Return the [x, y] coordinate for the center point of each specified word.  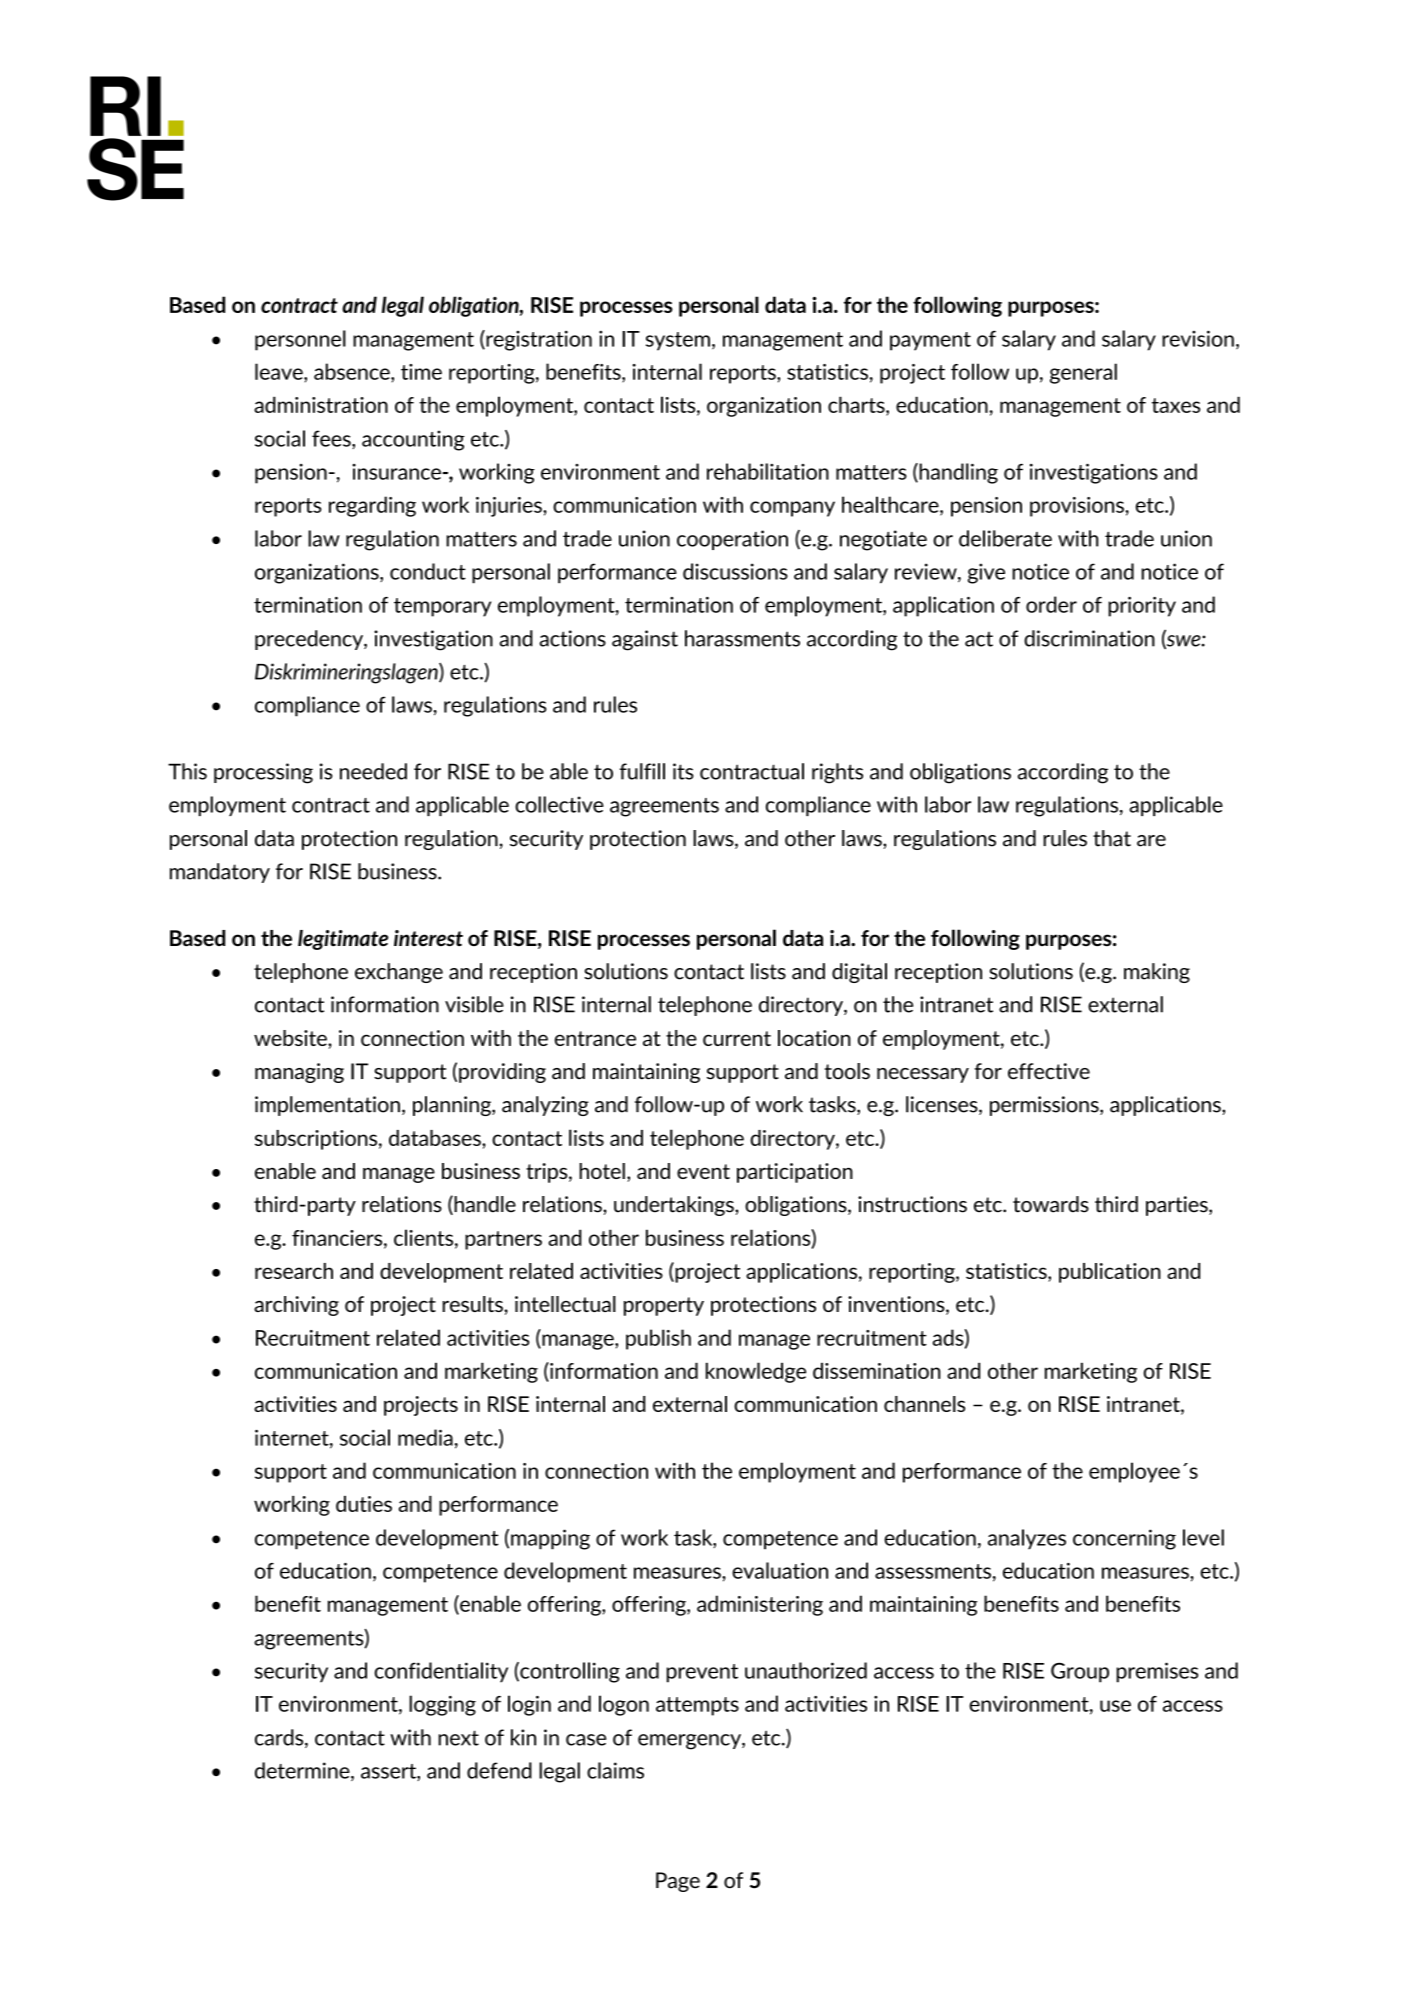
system [678, 341]
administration [321, 404]
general [1083, 373]
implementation [327, 1106]
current [737, 1038]
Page [678, 1882]
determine [303, 1771]
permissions [1045, 1106]
